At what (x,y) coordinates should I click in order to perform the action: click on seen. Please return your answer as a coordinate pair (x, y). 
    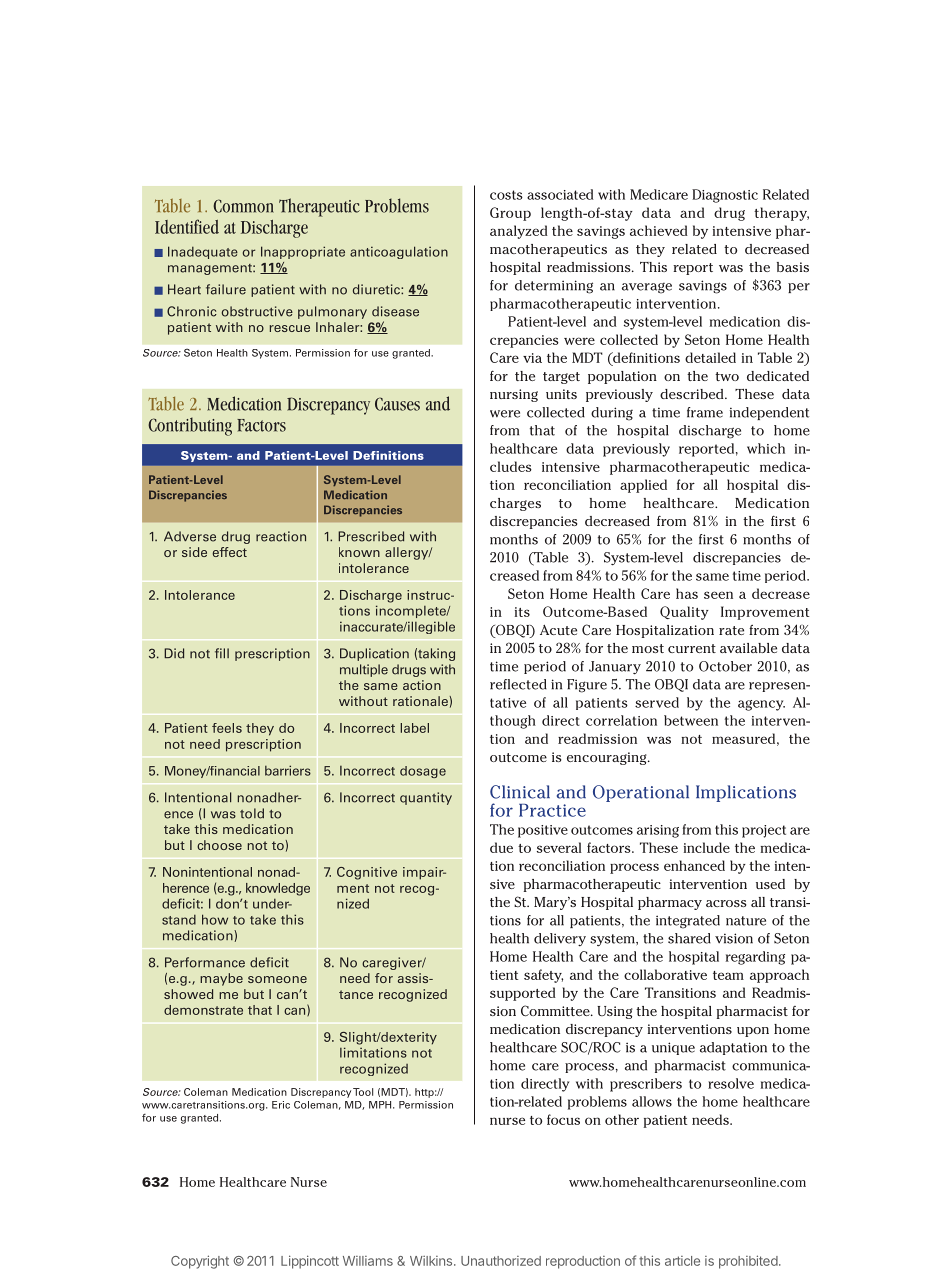
    Looking at the image, I should click on (718, 595).
